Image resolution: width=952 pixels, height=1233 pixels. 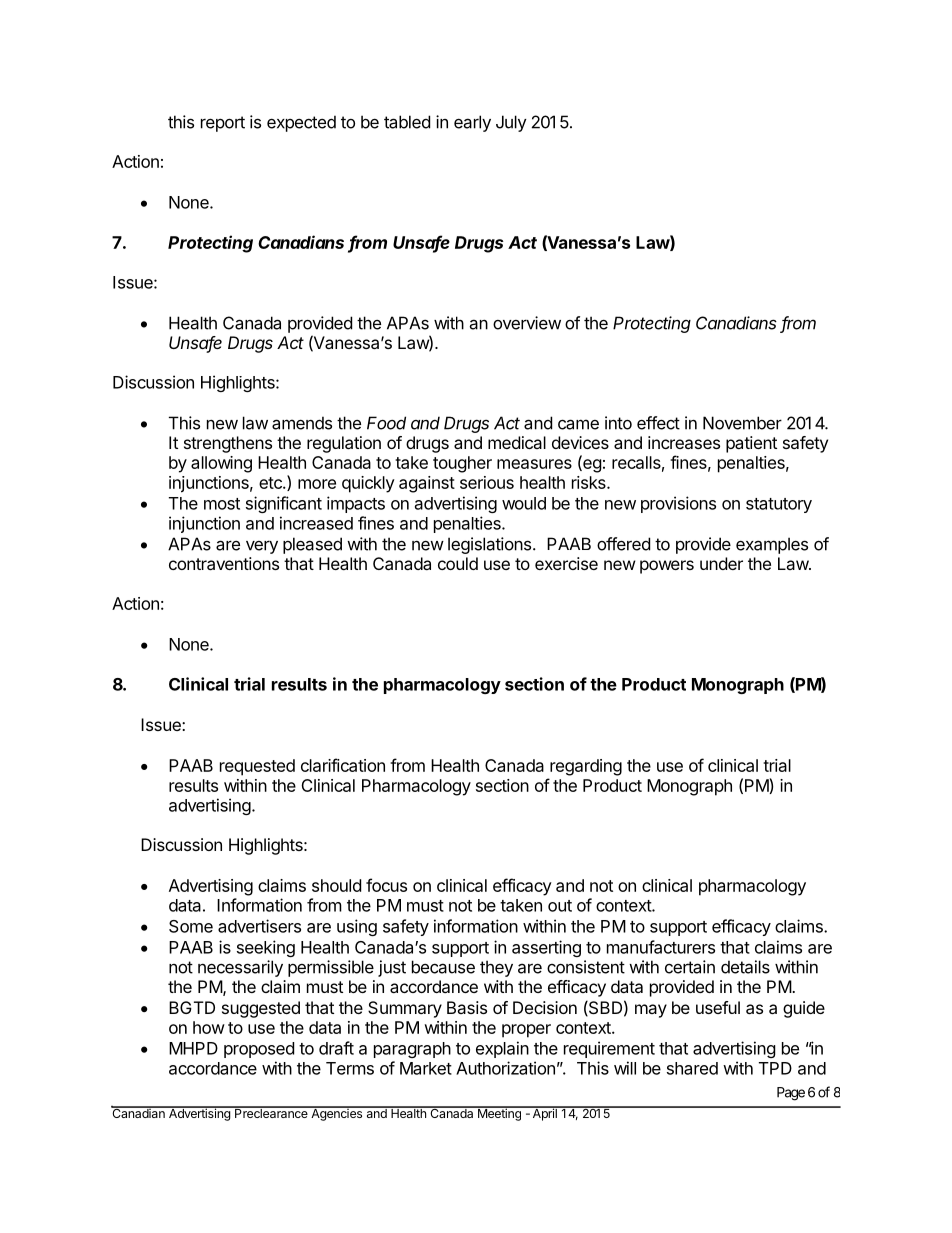 I want to click on proposed, so click(x=259, y=1050).
